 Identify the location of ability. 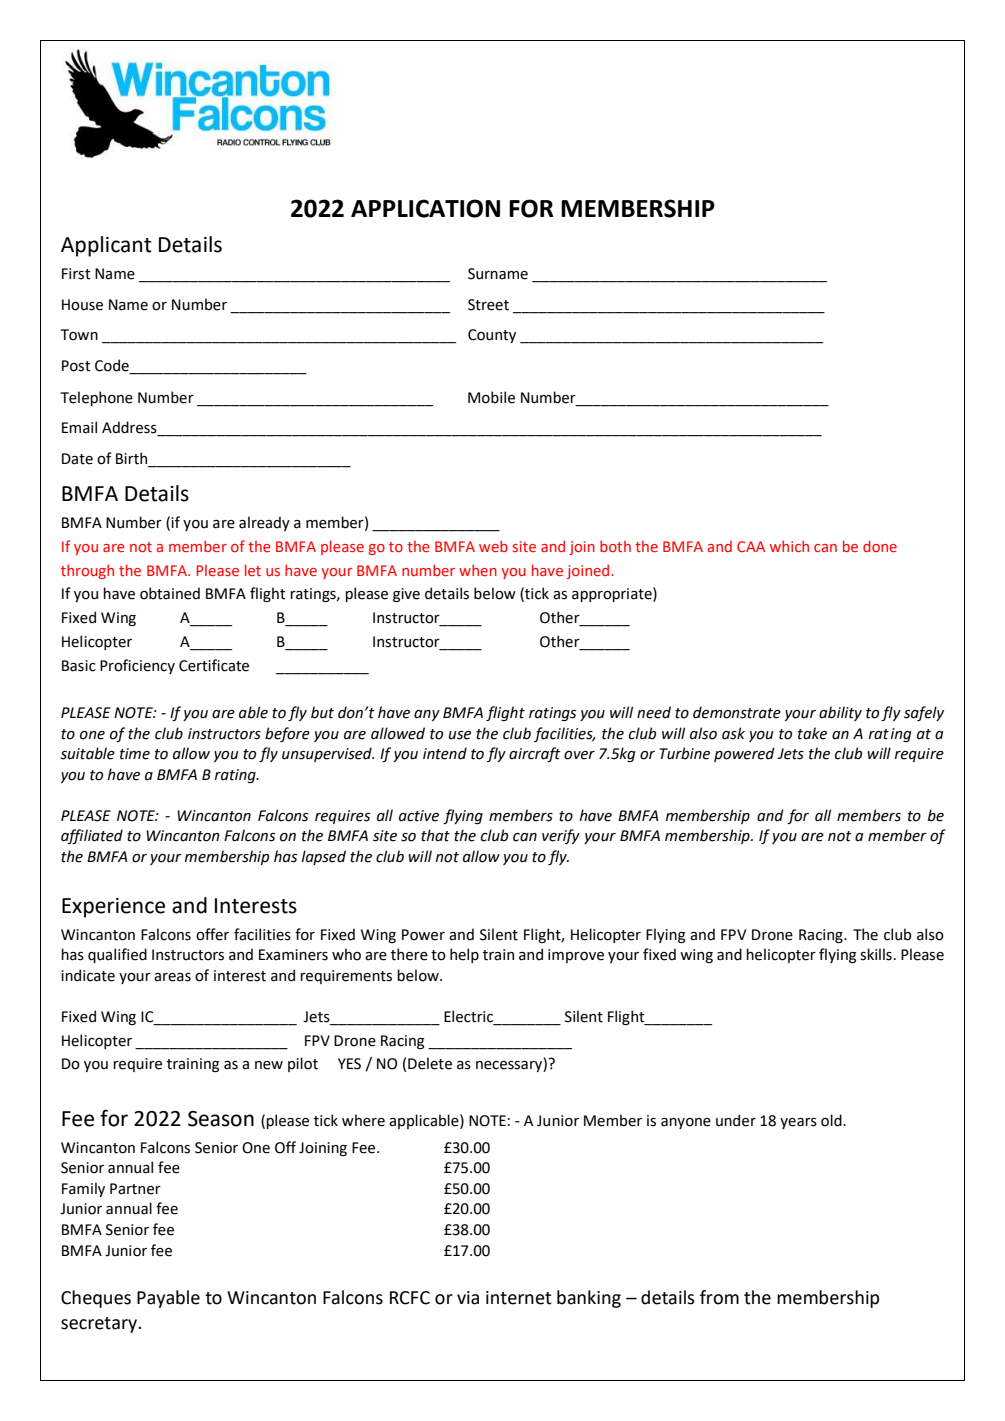
(840, 713).
